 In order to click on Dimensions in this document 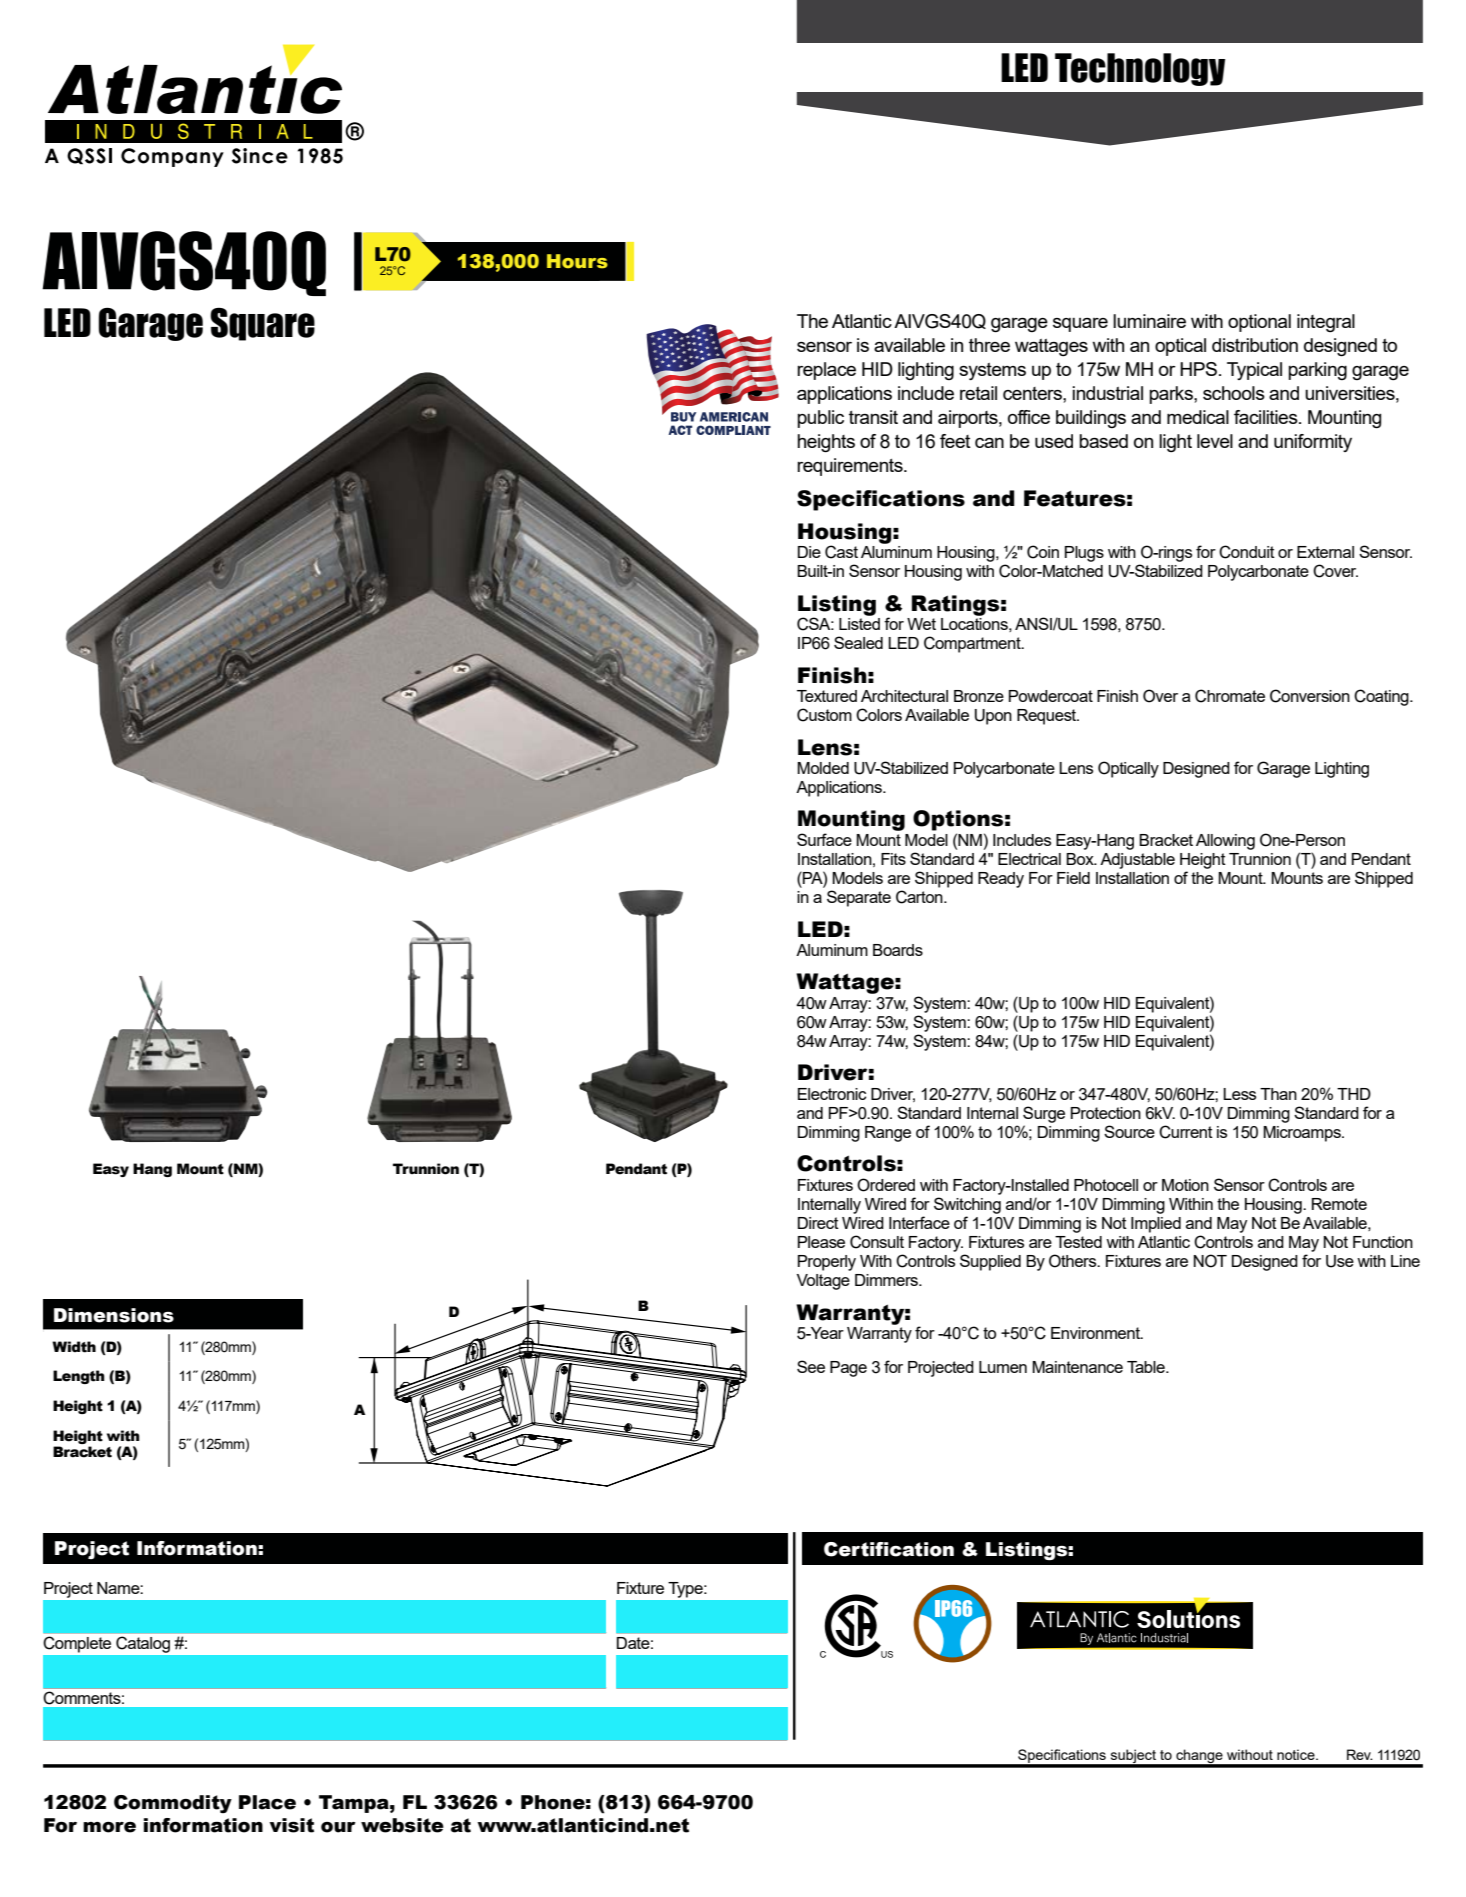, I will do `click(114, 1315)`.
